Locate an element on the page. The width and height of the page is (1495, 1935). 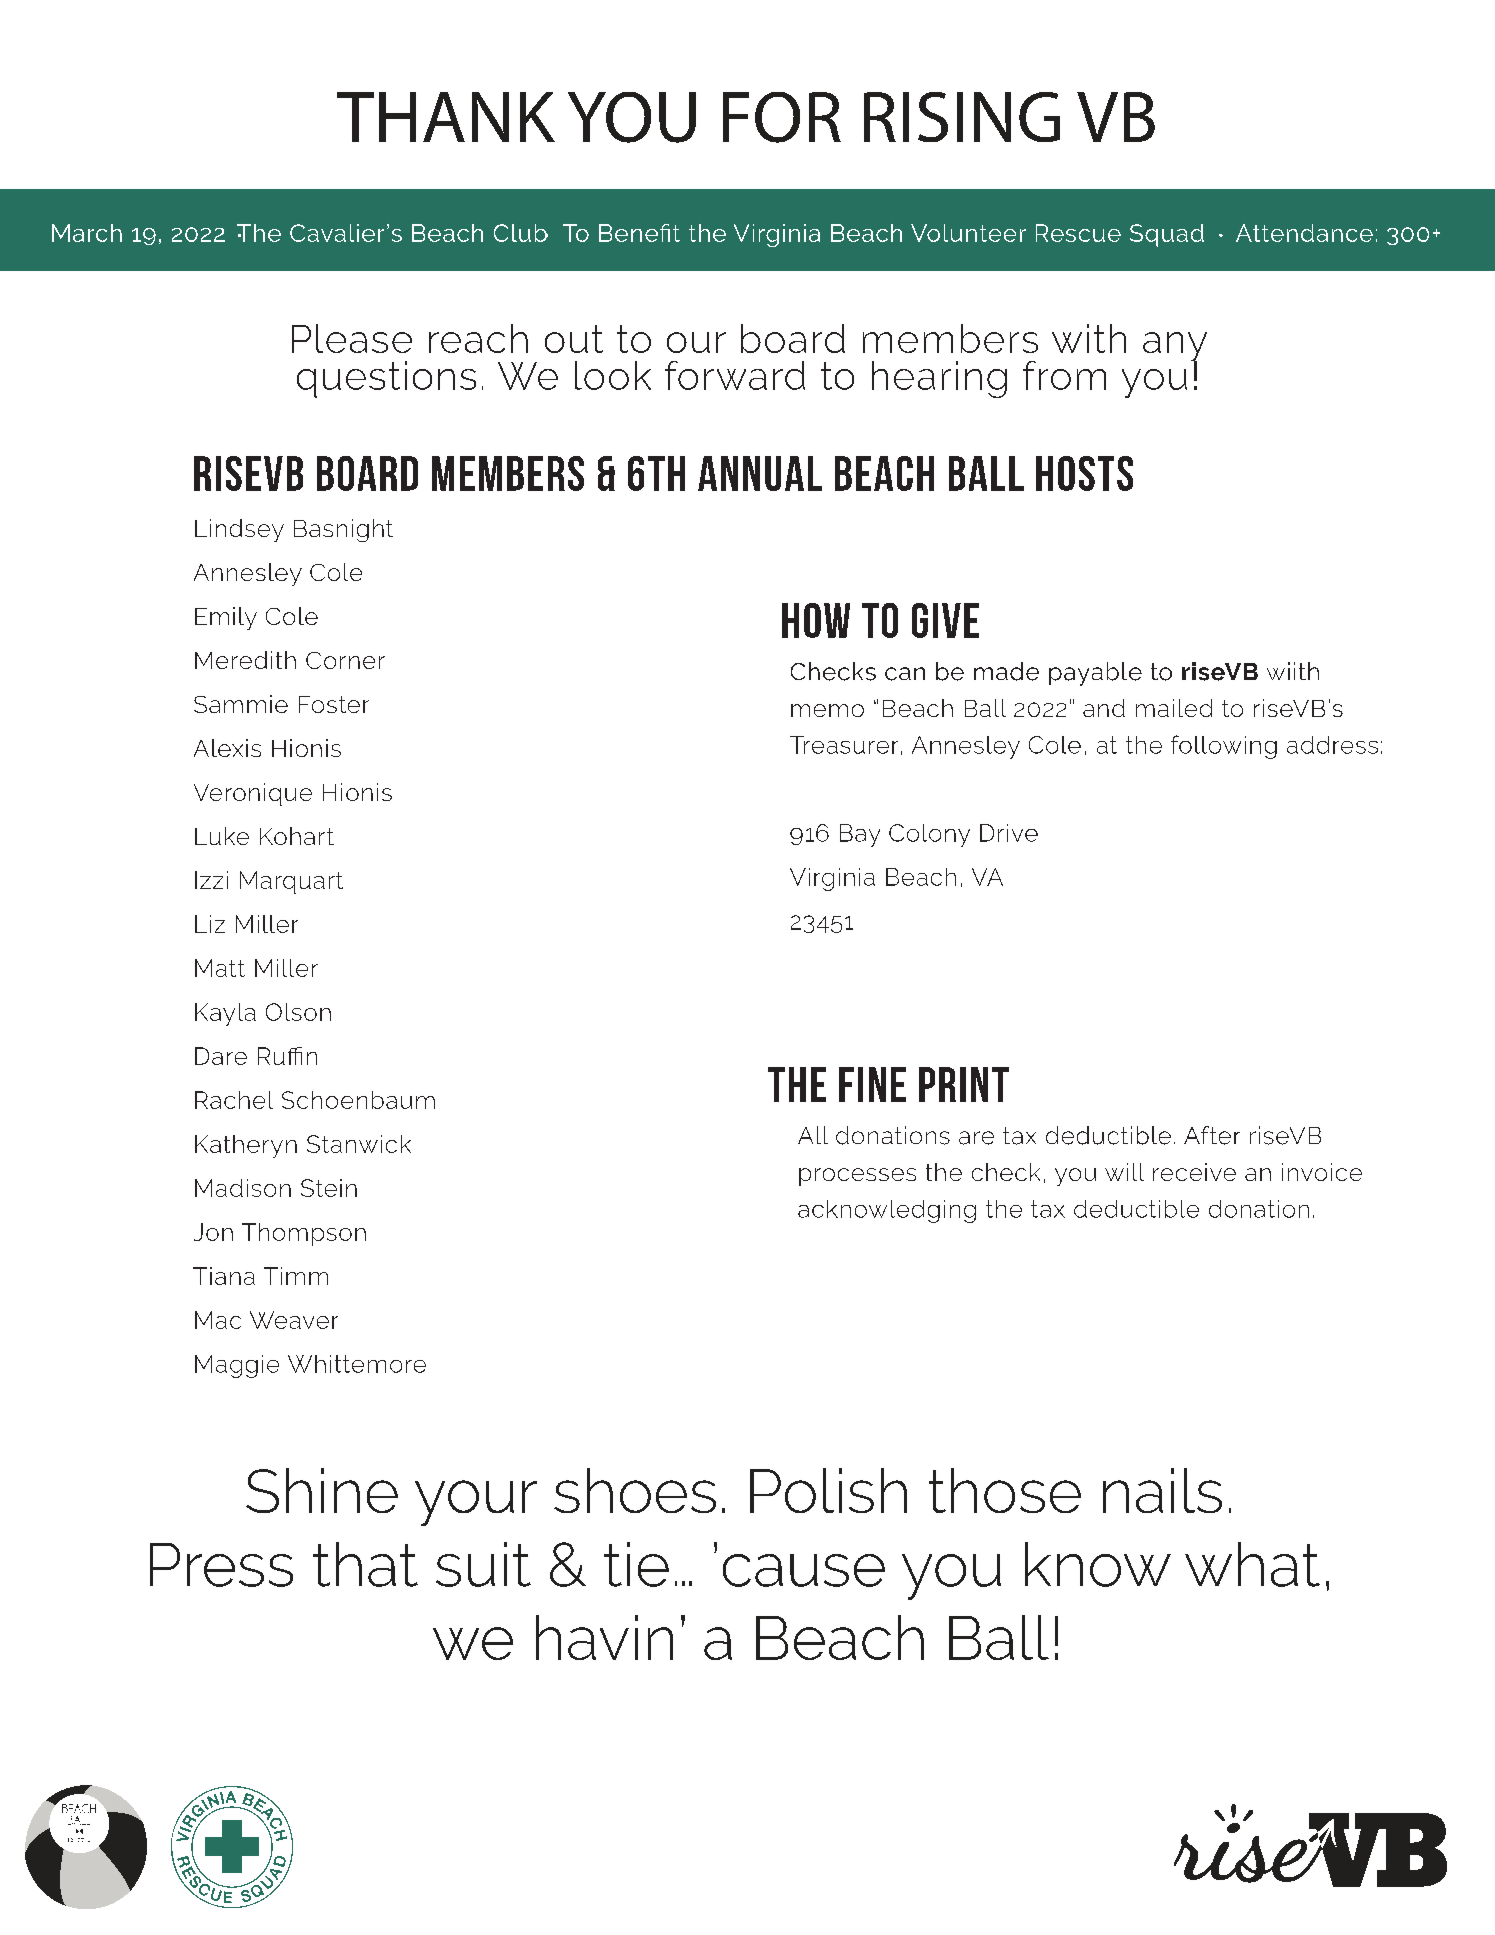
March is located at coordinates (87, 233).
